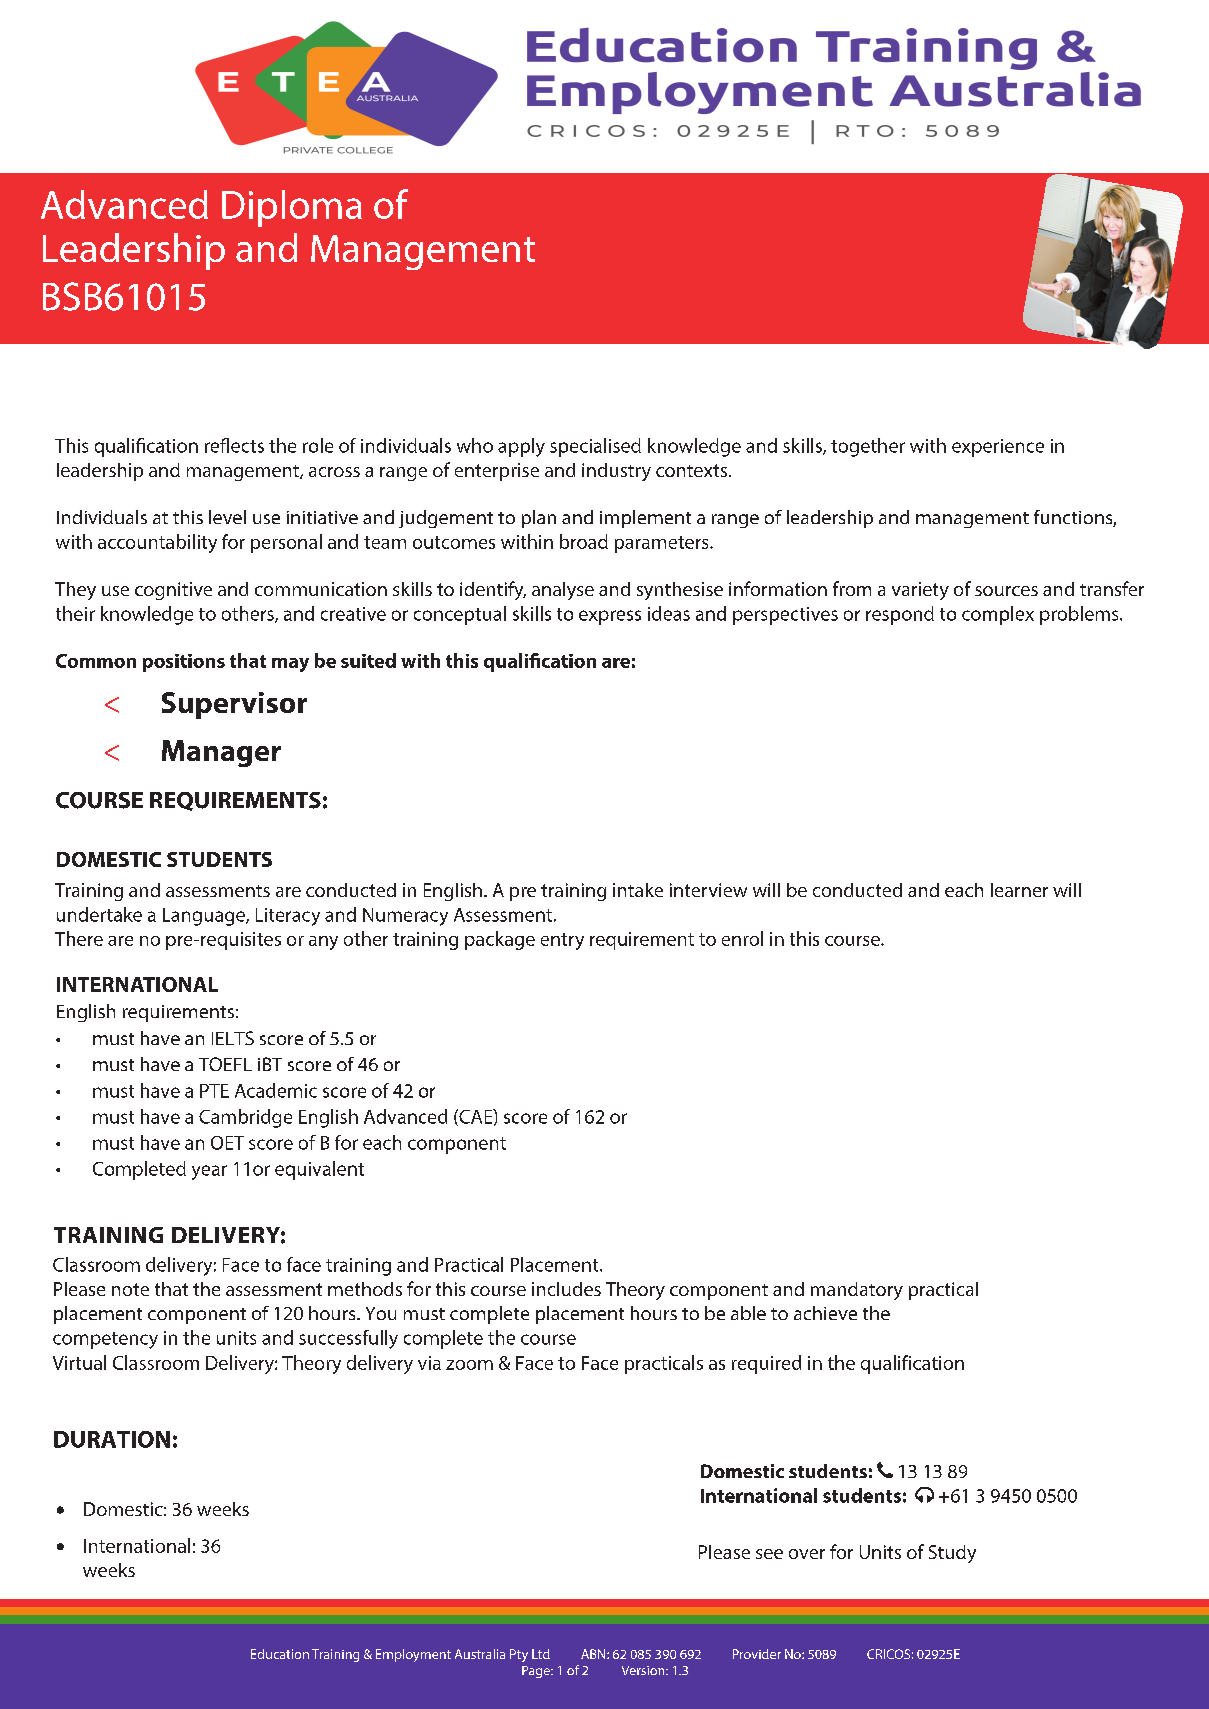 The image size is (1209, 1709). Describe the element at coordinates (998, 615) in the screenshot. I see `complex` at that location.
